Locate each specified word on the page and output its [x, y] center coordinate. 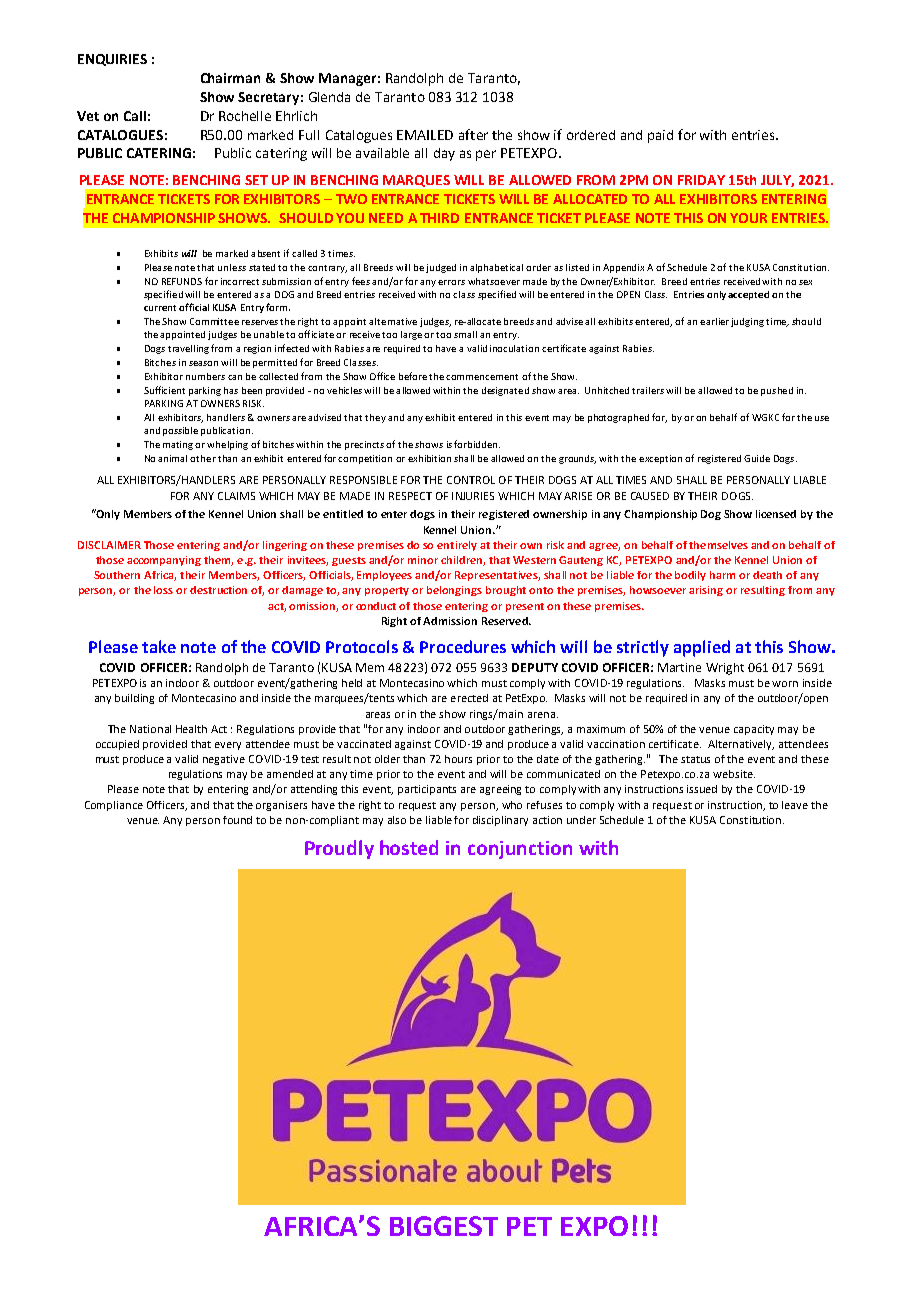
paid [660, 136]
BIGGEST [444, 1226]
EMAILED [425, 135]
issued [702, 789]
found [237, 820]
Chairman [230, 78]
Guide [757, 458]
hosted [409, 847]
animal [172, 458]
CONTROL [471, 480]
